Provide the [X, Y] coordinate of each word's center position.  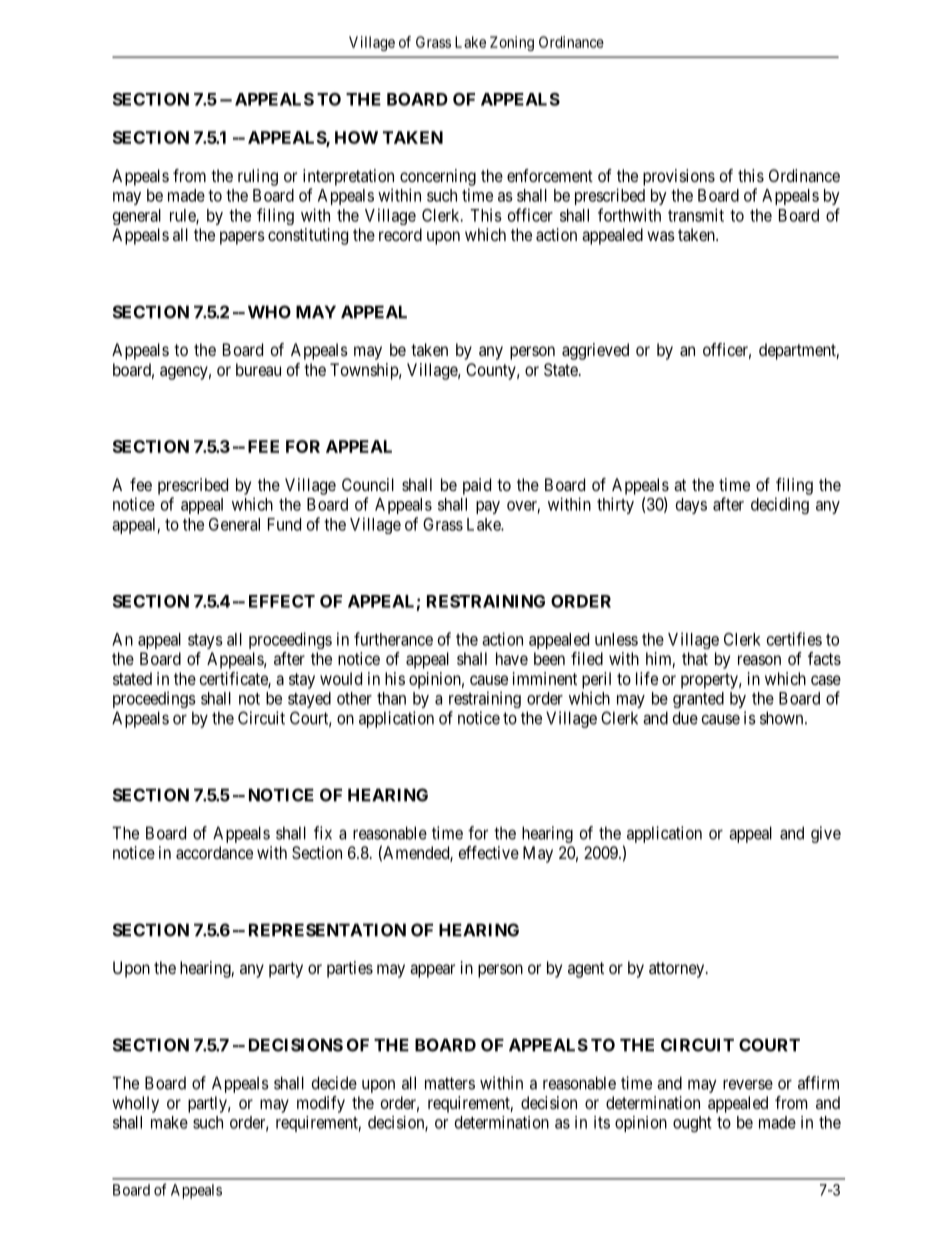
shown [783, 718]
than [391, 698]
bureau [258, 369]
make [169, 1122]
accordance [214, 852]
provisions [679, 177]
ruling [258, 177]
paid [477, 486]
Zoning [512, 43]
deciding [780, 505]
